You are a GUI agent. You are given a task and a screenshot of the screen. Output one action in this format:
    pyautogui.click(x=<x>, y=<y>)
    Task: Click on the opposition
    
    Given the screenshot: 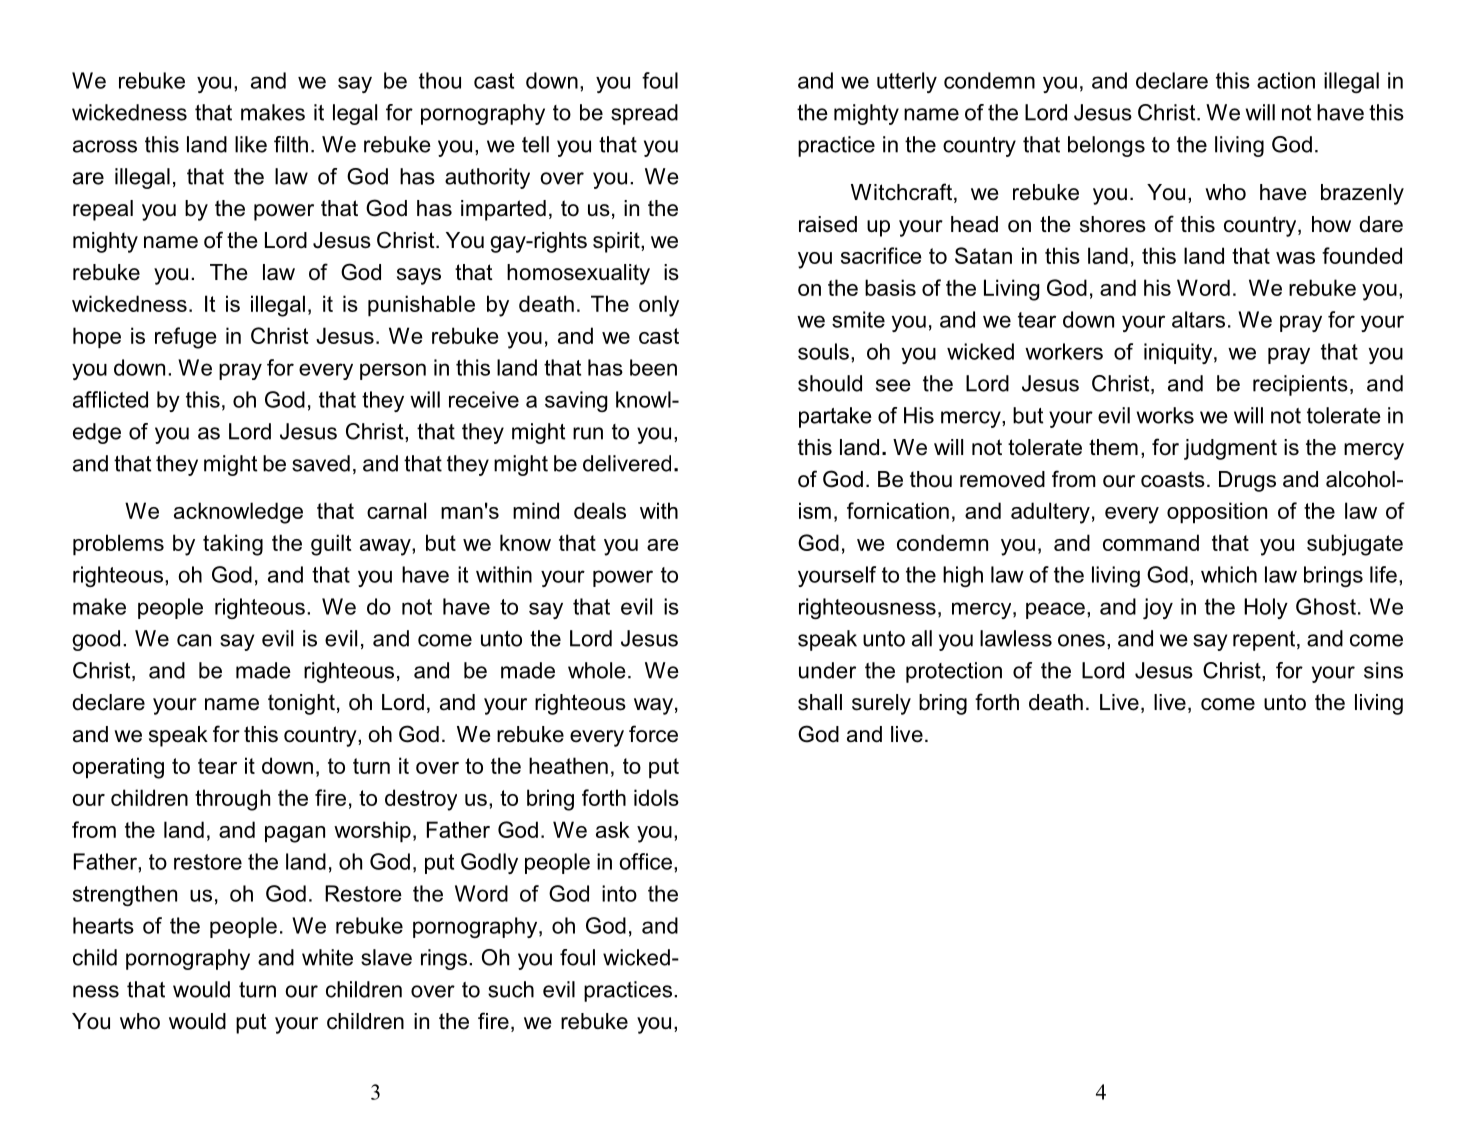 What is the action you would take?
    pyautogui.click(x=1217, y=513)
